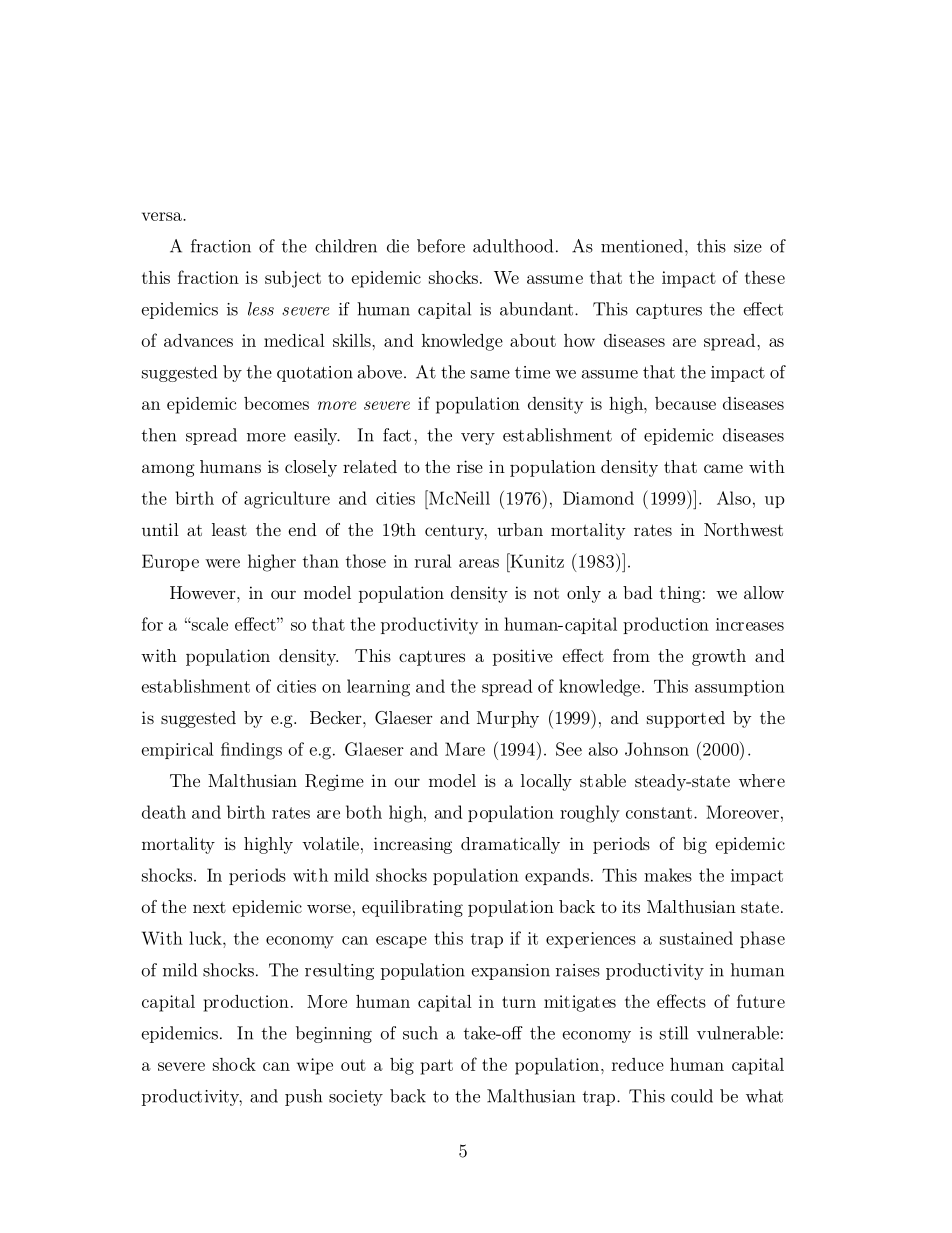 The image size is (952, 1233). Describe the element at coordinates (642, 246) in the document. I see `mentioned` at that location.
